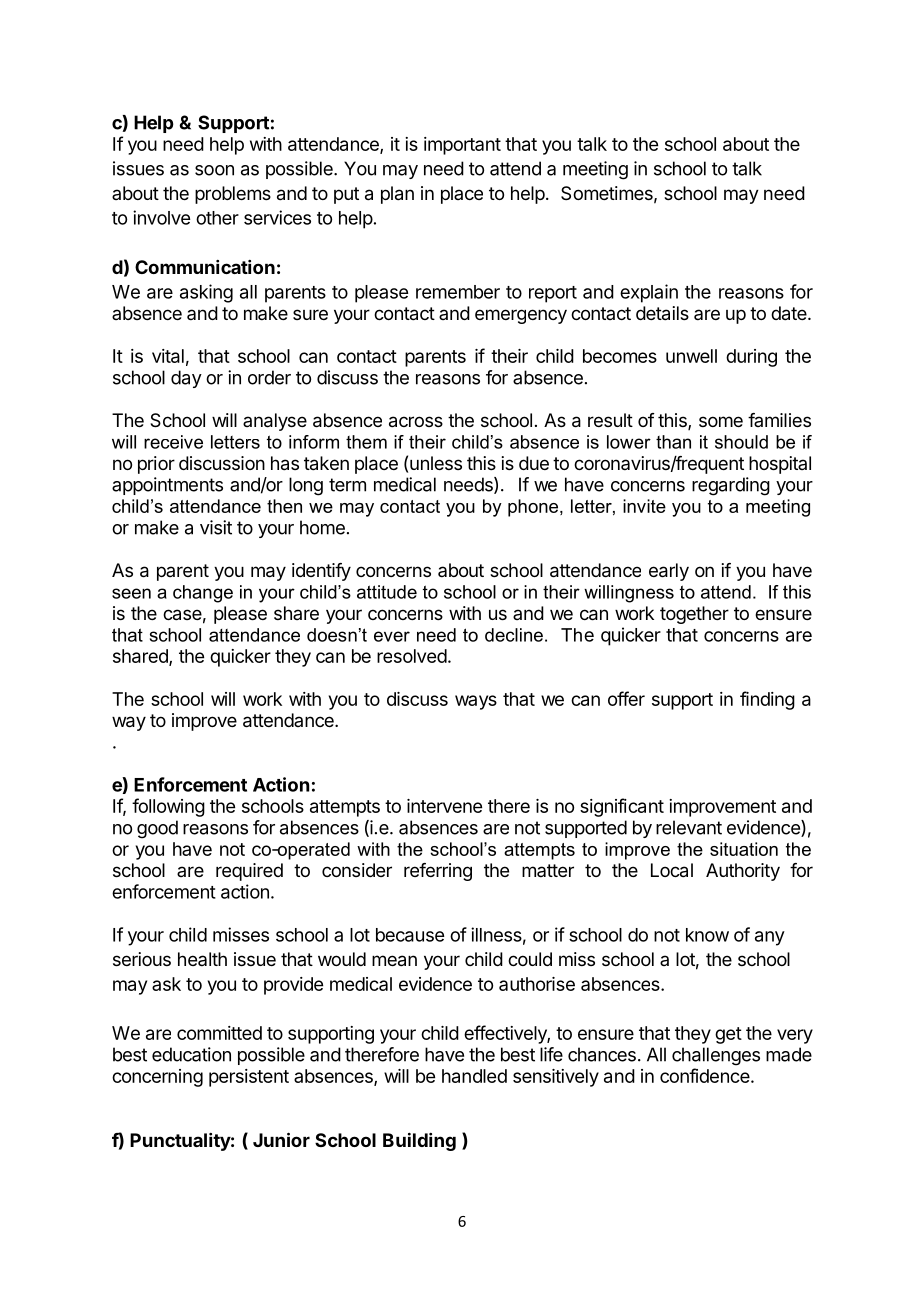 The width and height of the screenshot is (924, 1307). Describe the element at coordinates (186, 379) in the screenshot. I see `day` at that location.
